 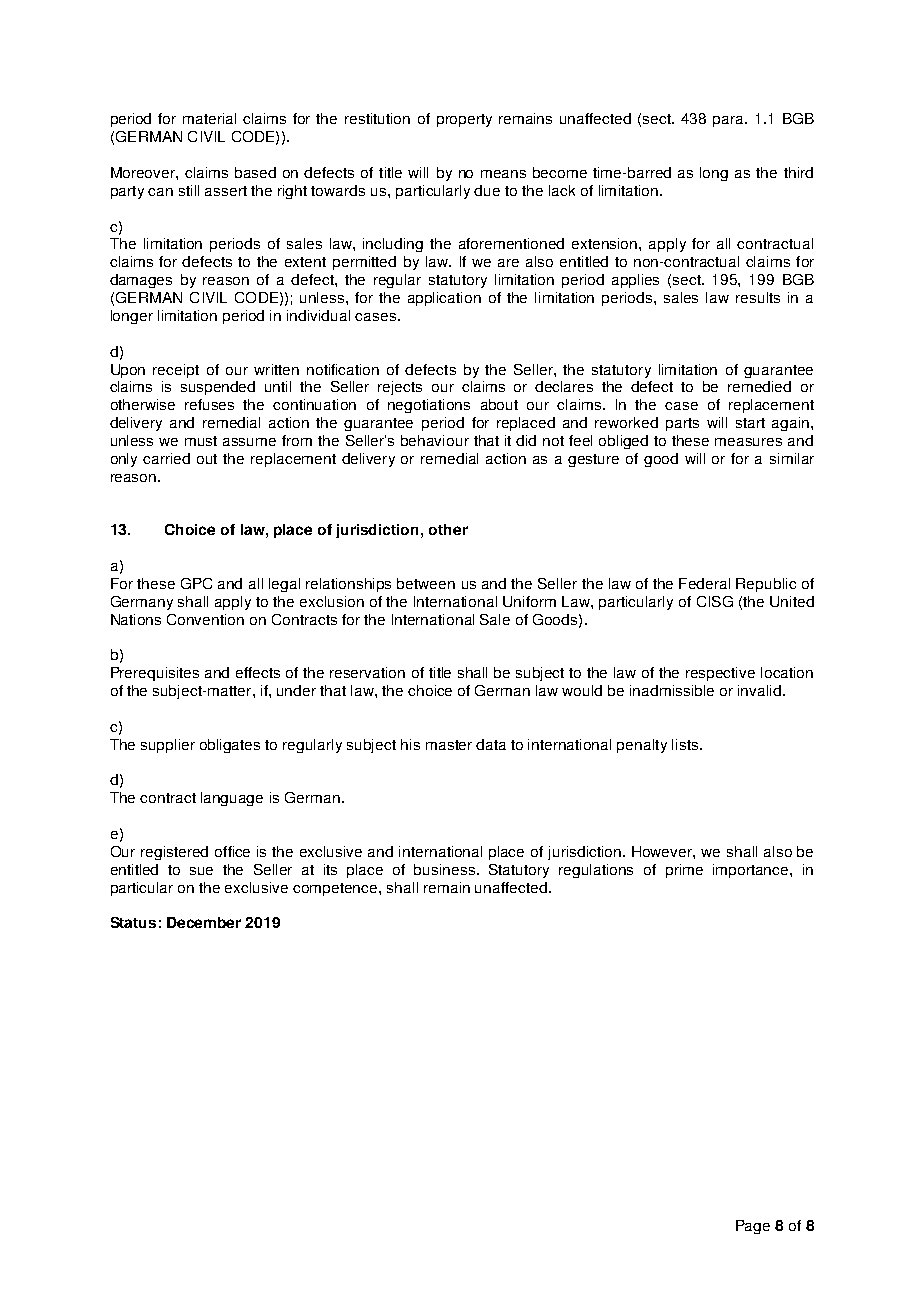 What do you see at coordinates (155, 674) in the document?
I see `Prerequisites` at bounding box center [155, 674].
